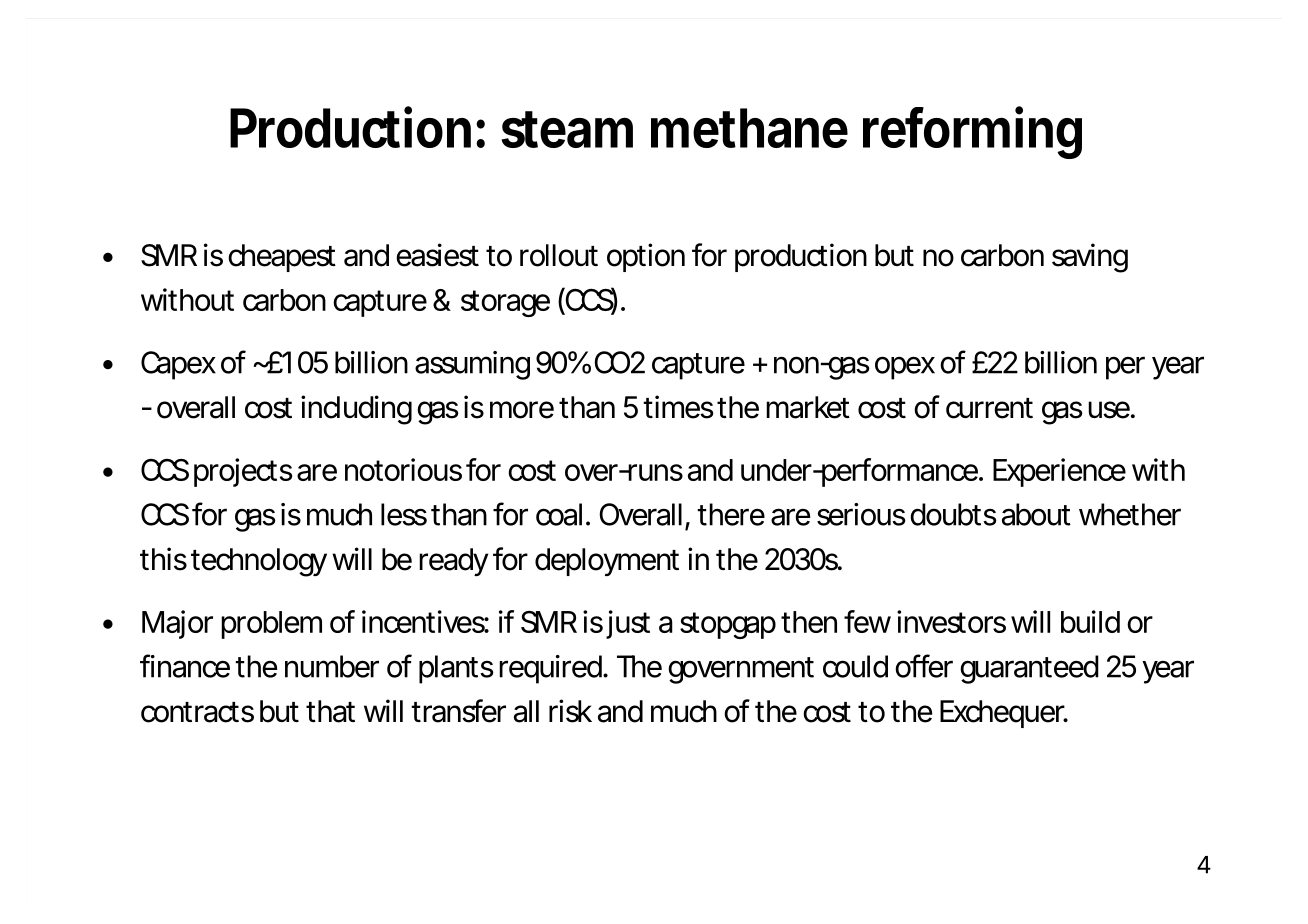  What do you see at coordinates (989, 408) in the screenshot?
I see `current` at bounding box center [989, 408].
